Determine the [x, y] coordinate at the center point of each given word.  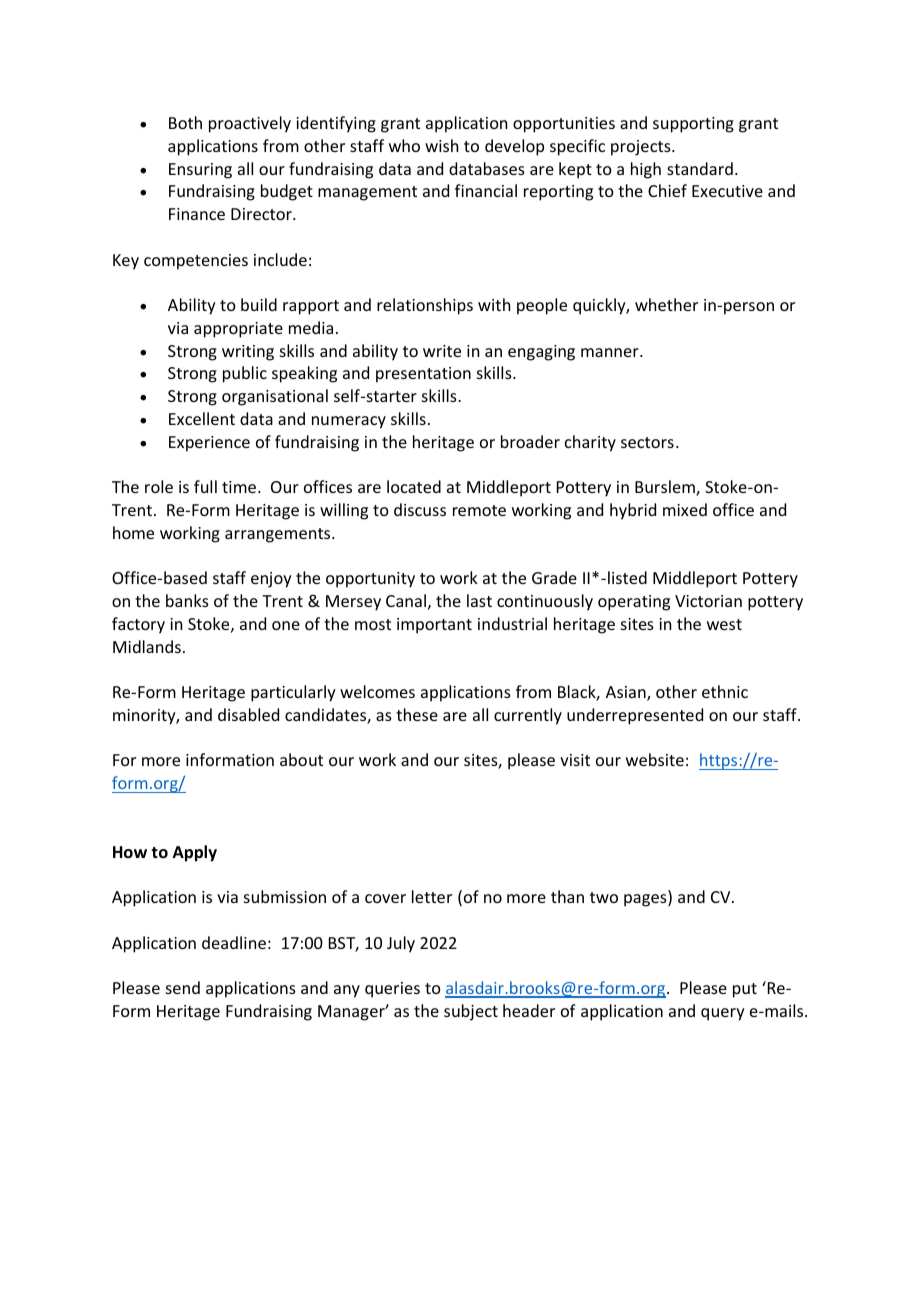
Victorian [708, 601]
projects [642, 148]
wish [441, 145]
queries [392, 990]
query [723, 1014]
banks [187, 600]
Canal [406, 600]
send [183, 987]
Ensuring [200, 171]
